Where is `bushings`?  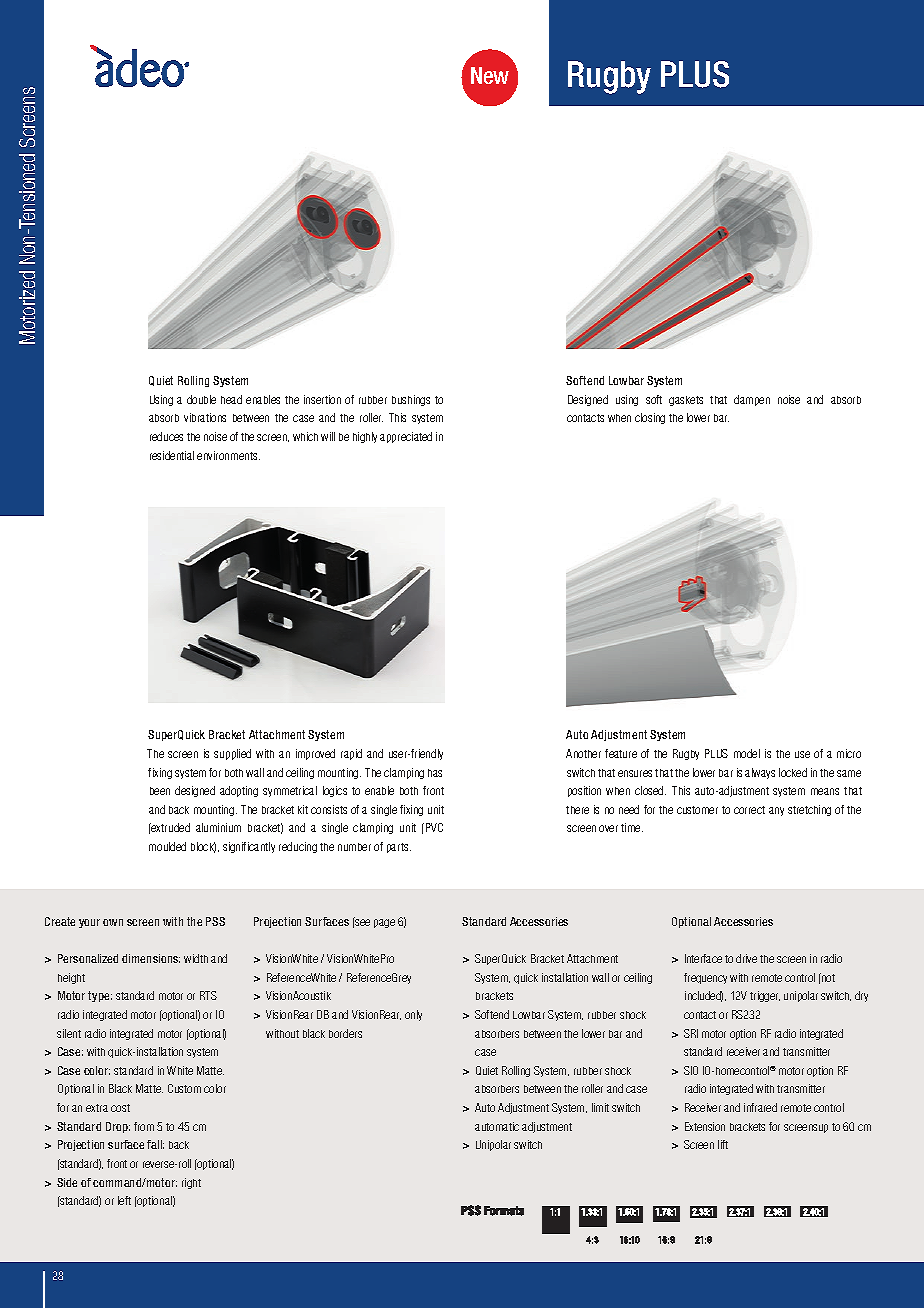 bushings is located at coordinates (411, 400).
